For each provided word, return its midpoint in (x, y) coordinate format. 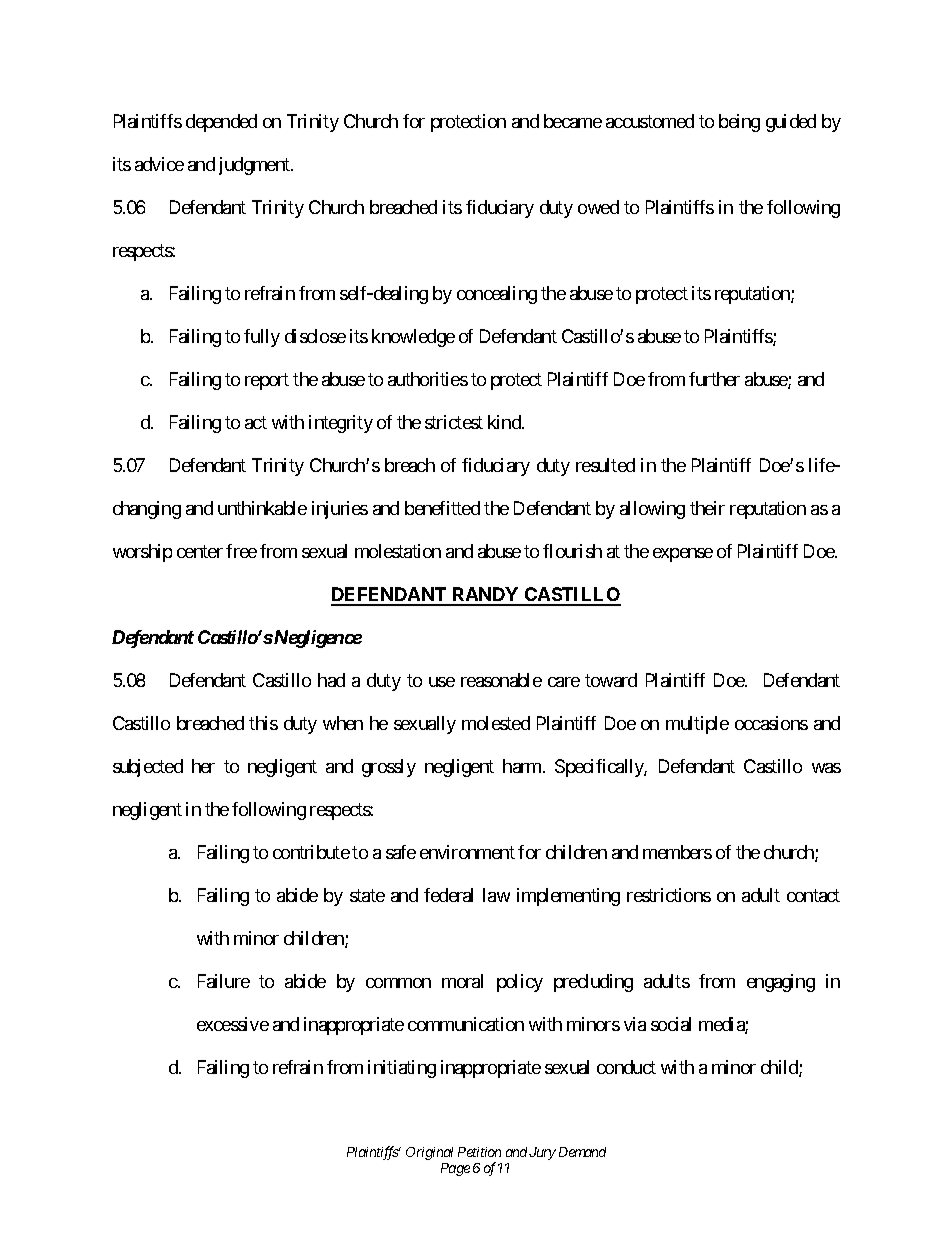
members (677, 852)
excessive (233, 1024)
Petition (479, 1152)
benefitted (442, 508)
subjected (148, 768)
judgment (255, 166)
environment (467, 852)
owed (598, 207)
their (707, 508)
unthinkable (262, 508)
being (739, 123)
